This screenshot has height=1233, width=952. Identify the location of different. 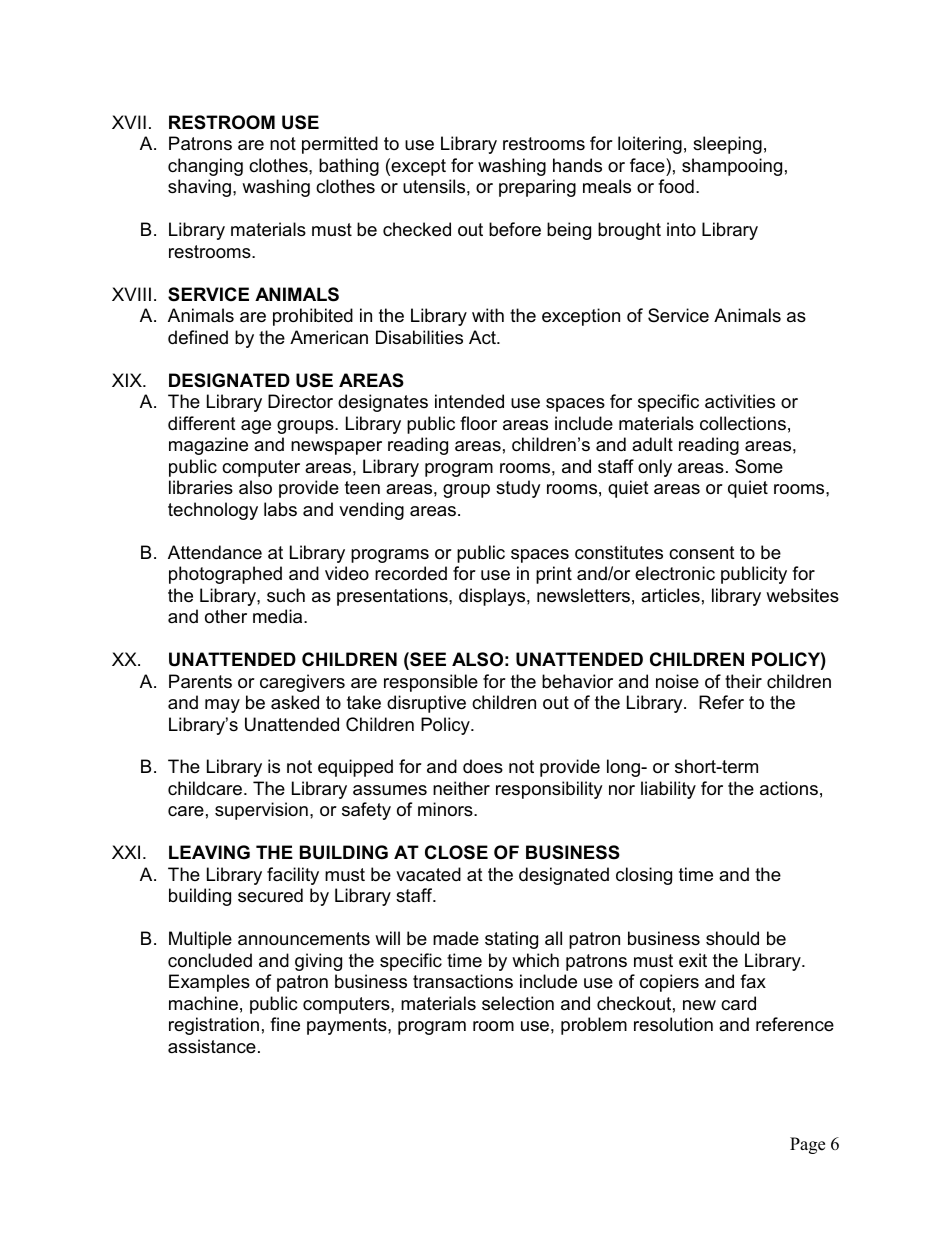
(202, 423).
